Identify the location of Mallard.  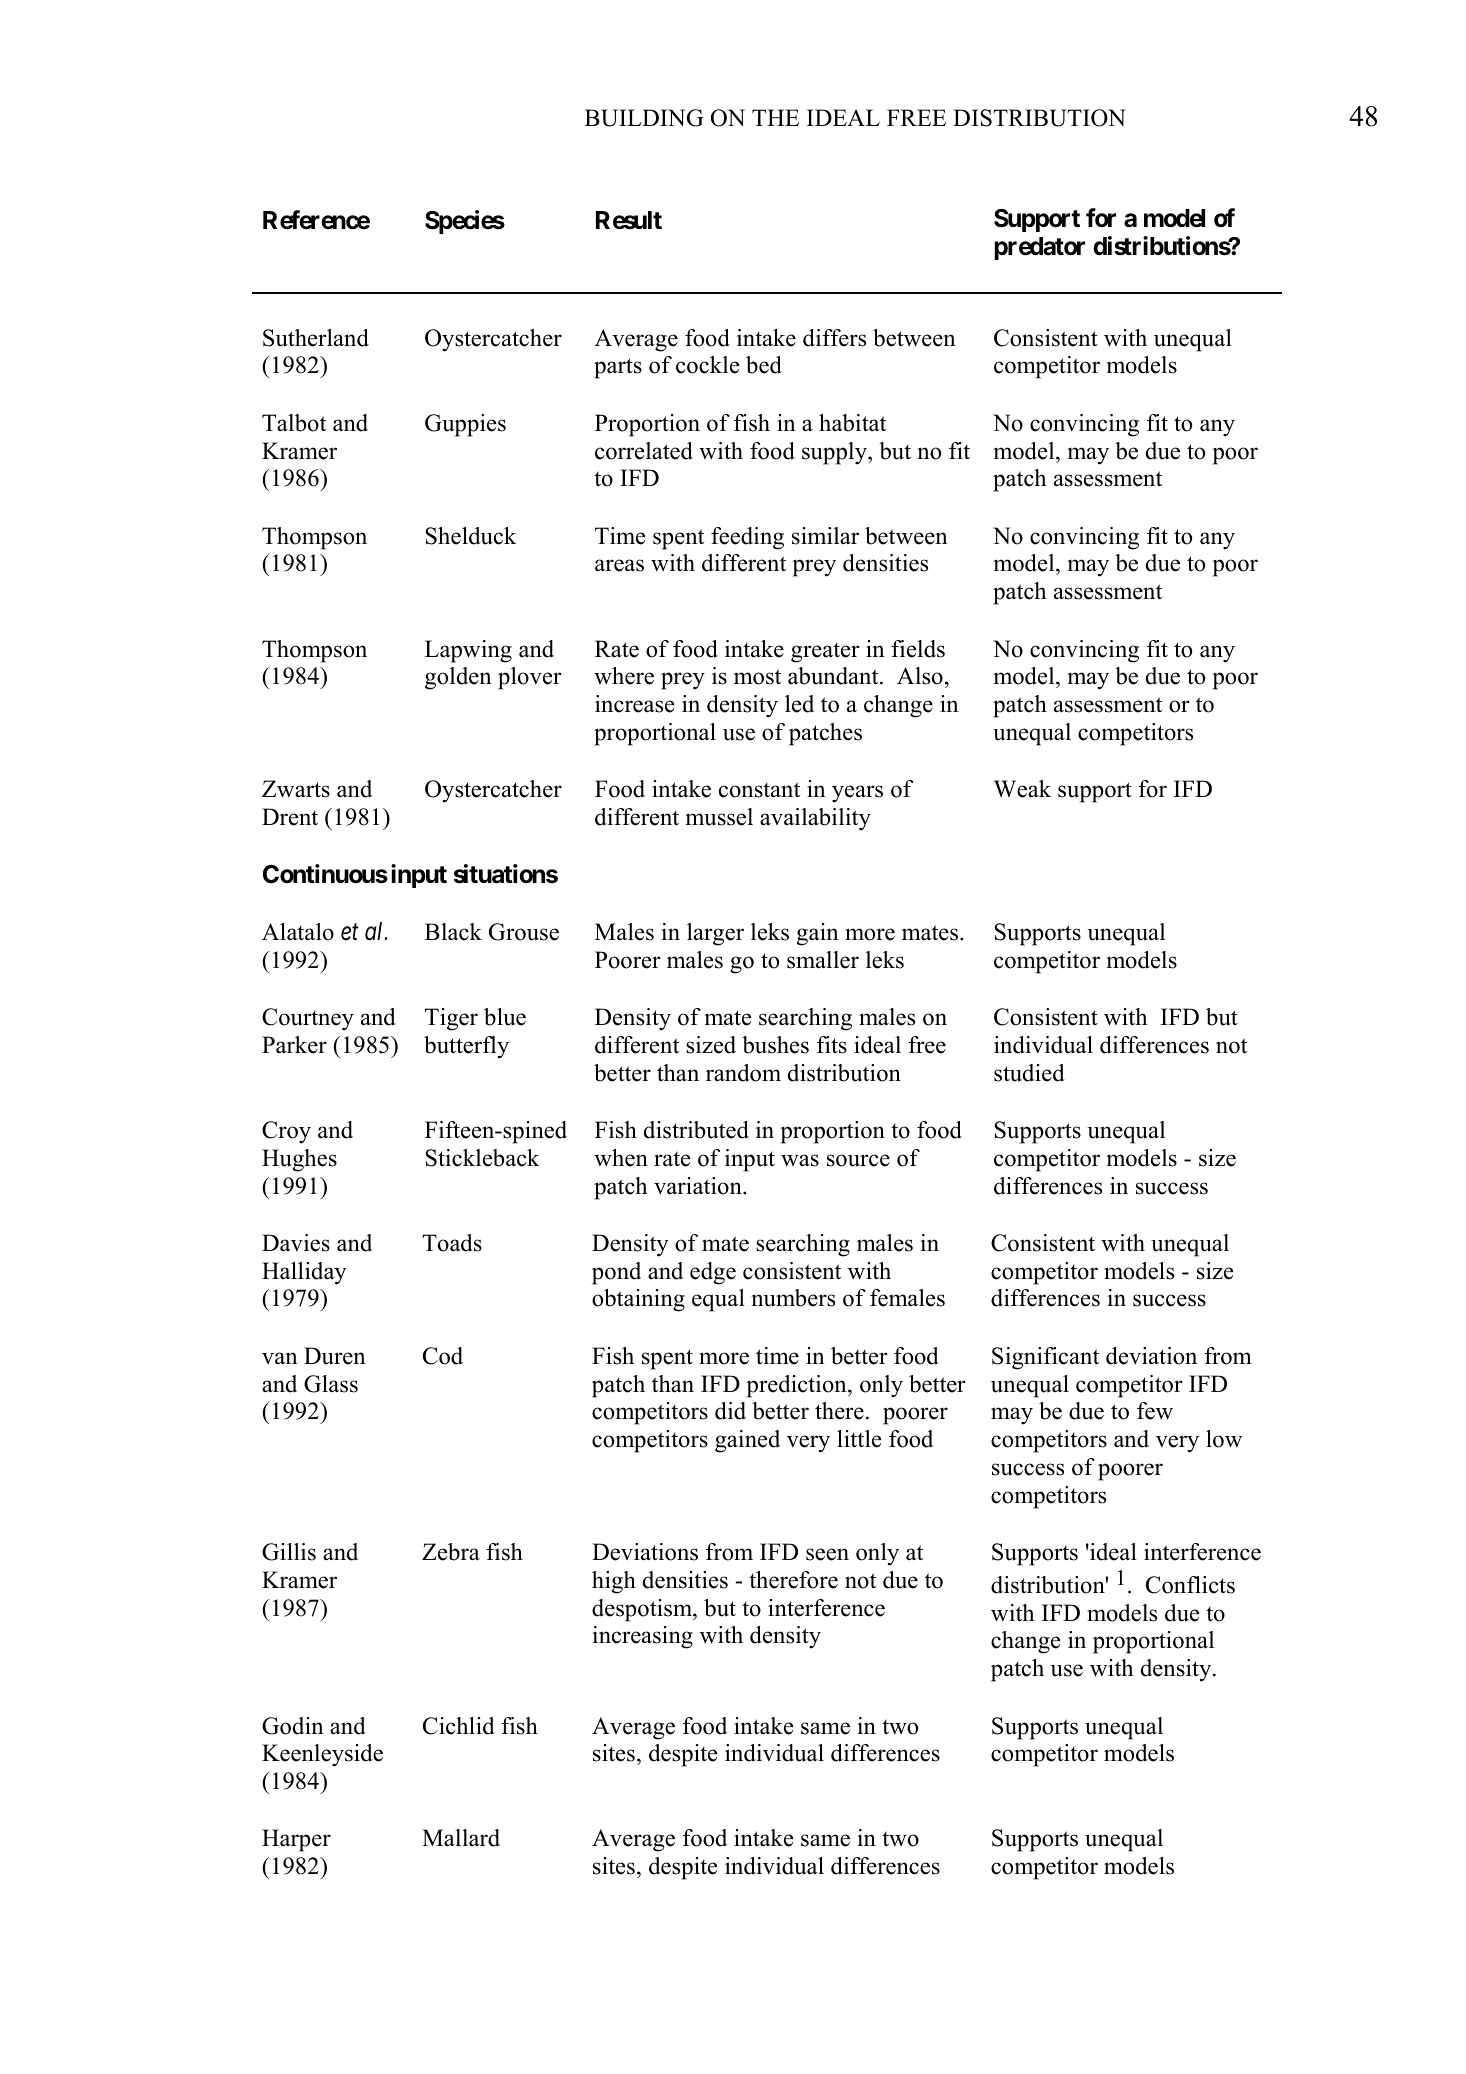
(461, 1838).
